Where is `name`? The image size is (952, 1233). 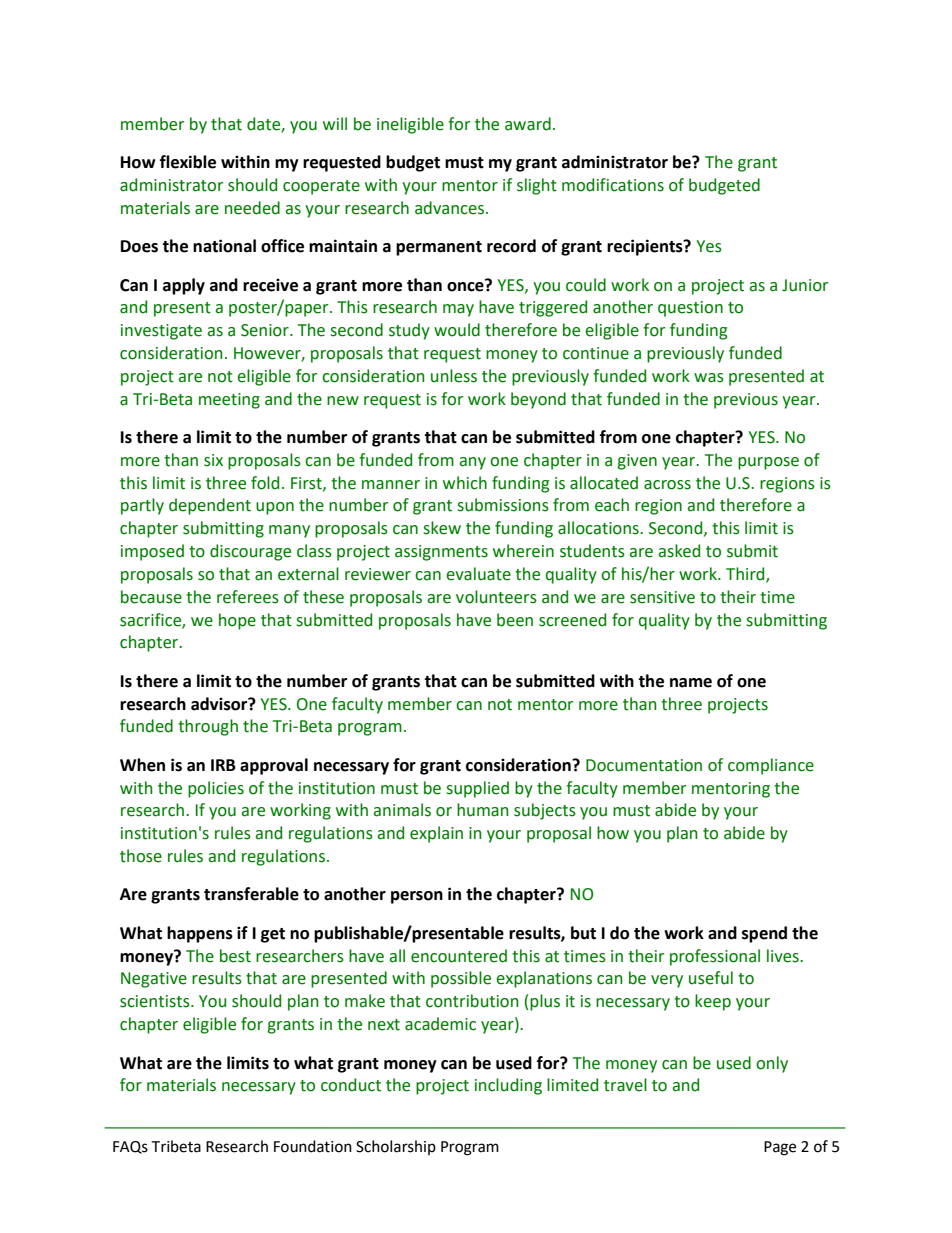 name is located at coordinates (691, 683).
